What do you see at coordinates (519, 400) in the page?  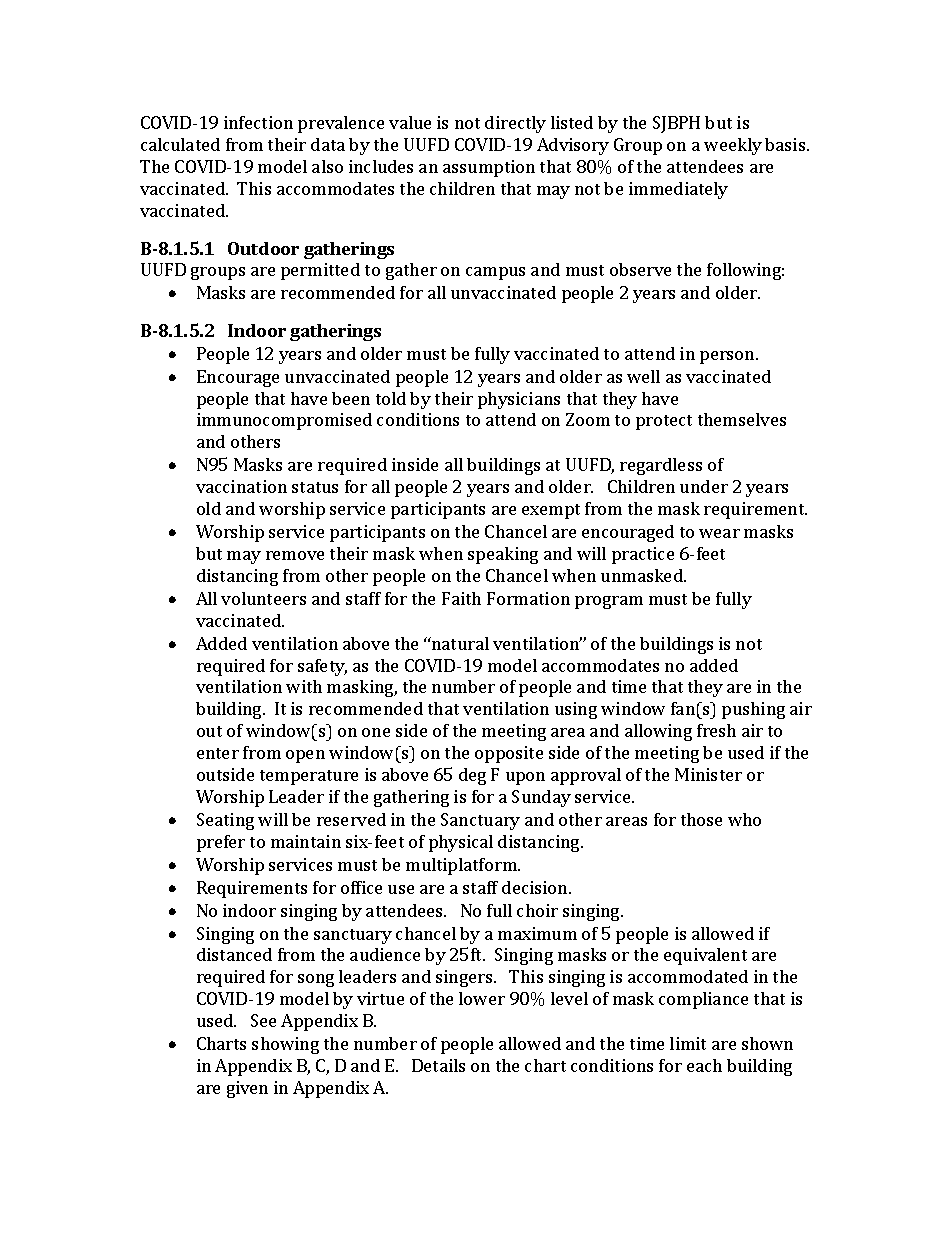 I see `physicians` at bounding box center [519, 400].
